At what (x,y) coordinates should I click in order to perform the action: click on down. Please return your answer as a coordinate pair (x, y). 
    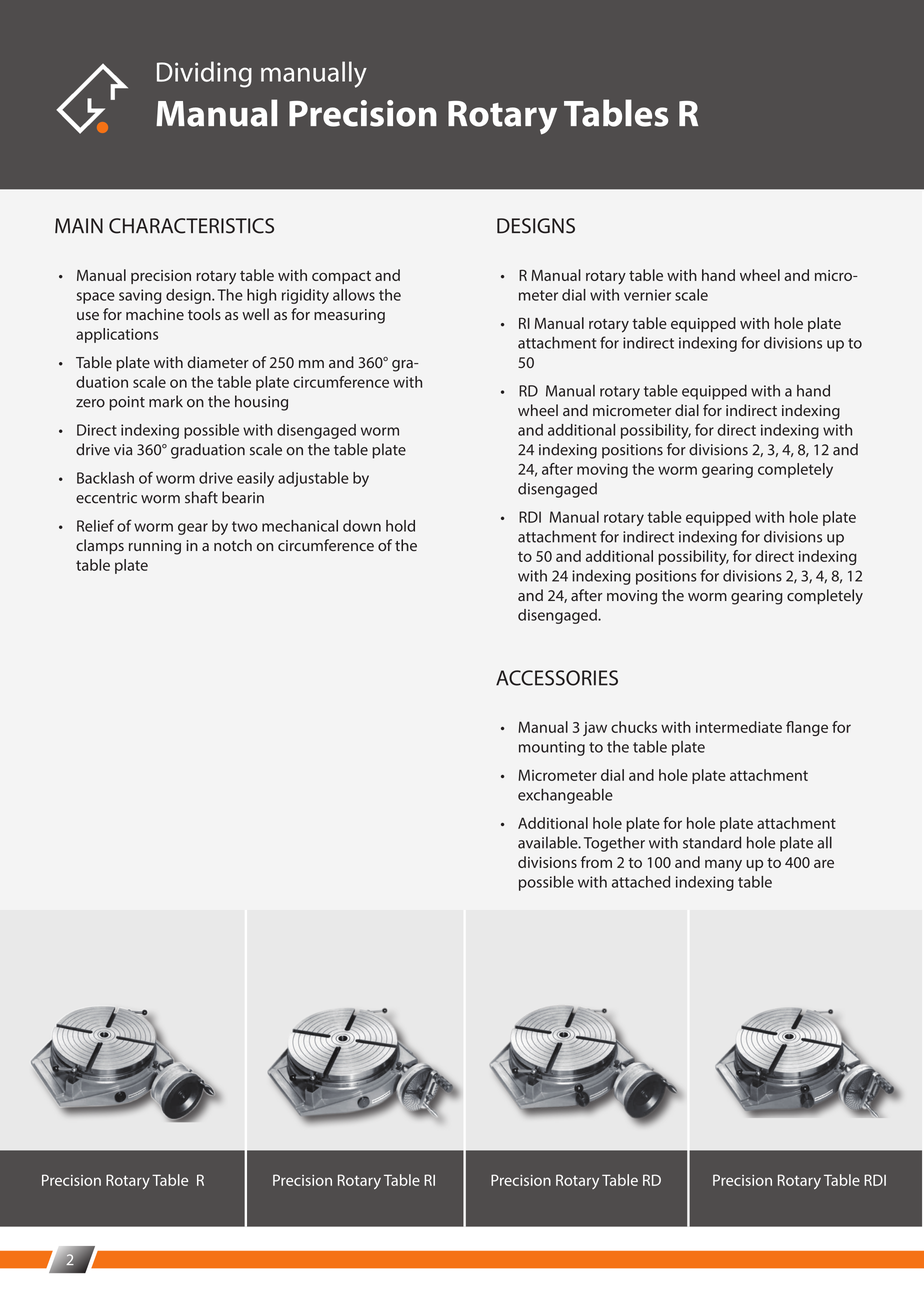
    Looking at the image, I should click on (362, 526).
